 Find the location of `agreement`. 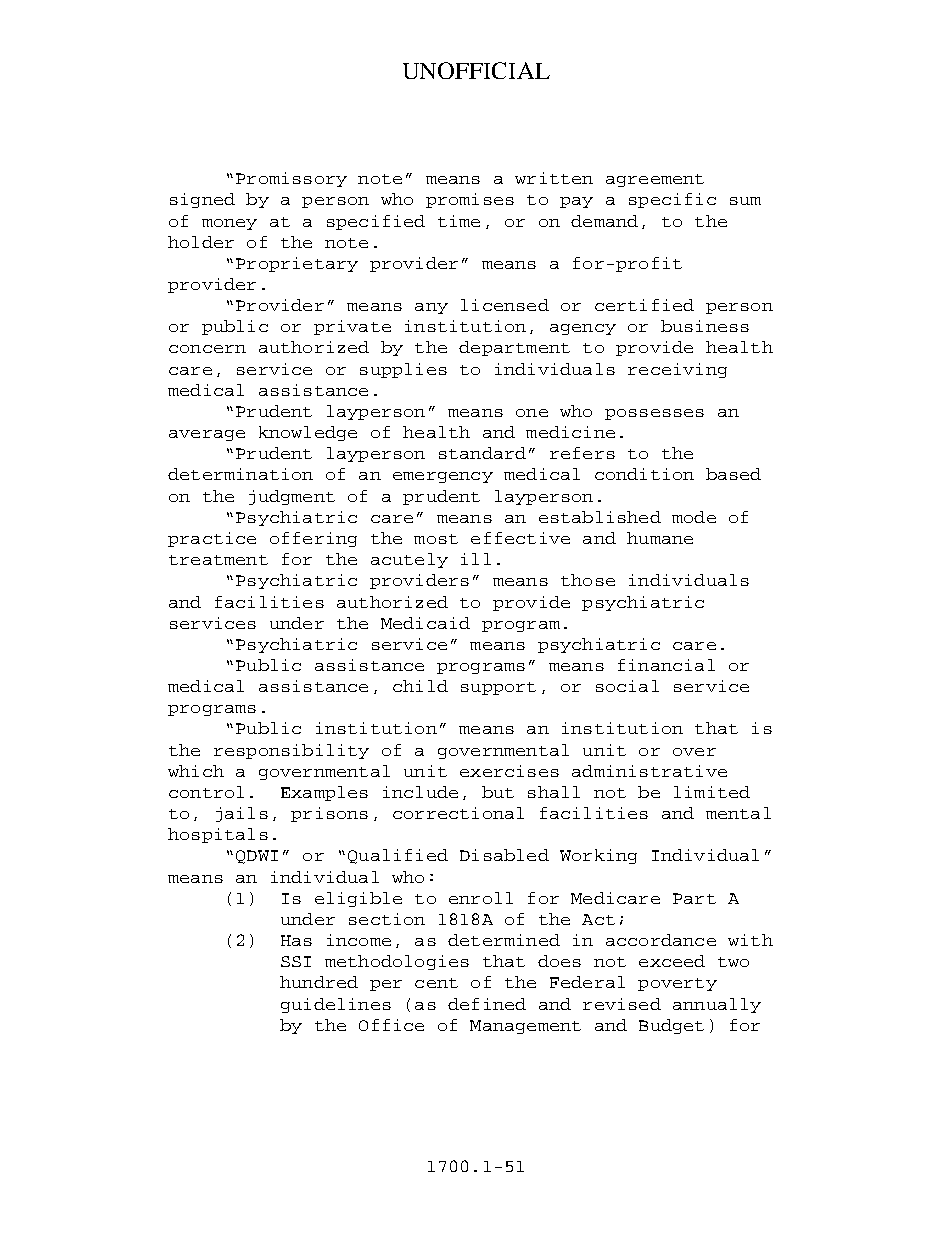

agreement is located at coordinates (655, 180).
